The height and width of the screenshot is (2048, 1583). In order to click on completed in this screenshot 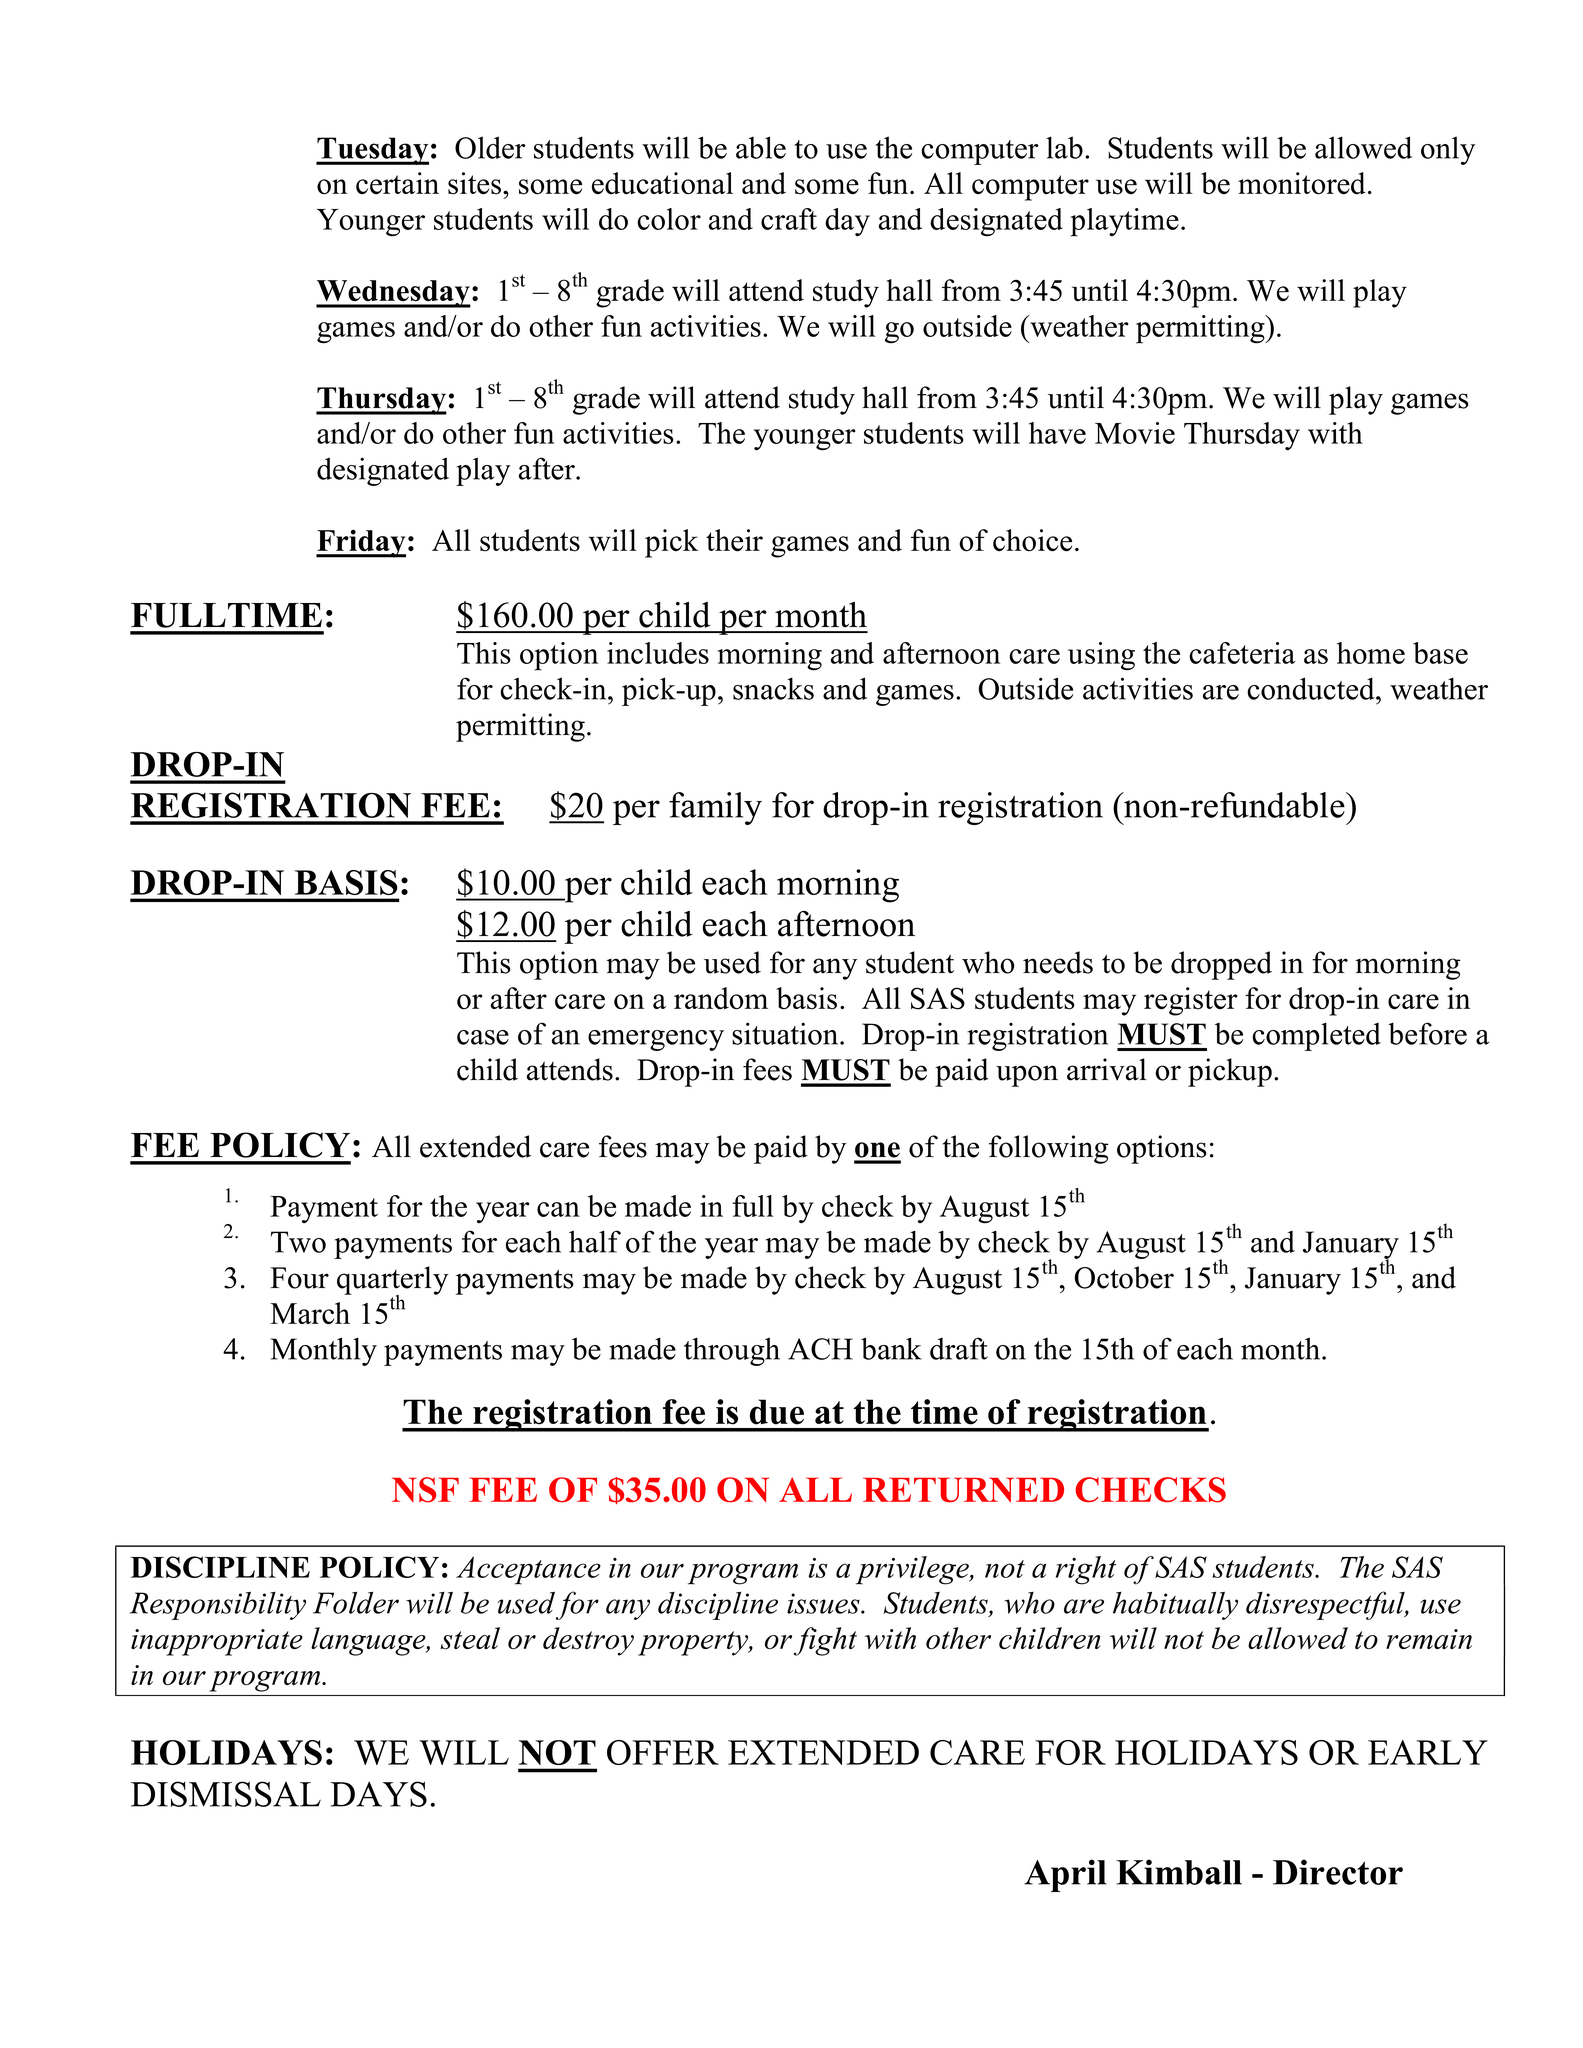, I will do `click(1316, 1036)`.
